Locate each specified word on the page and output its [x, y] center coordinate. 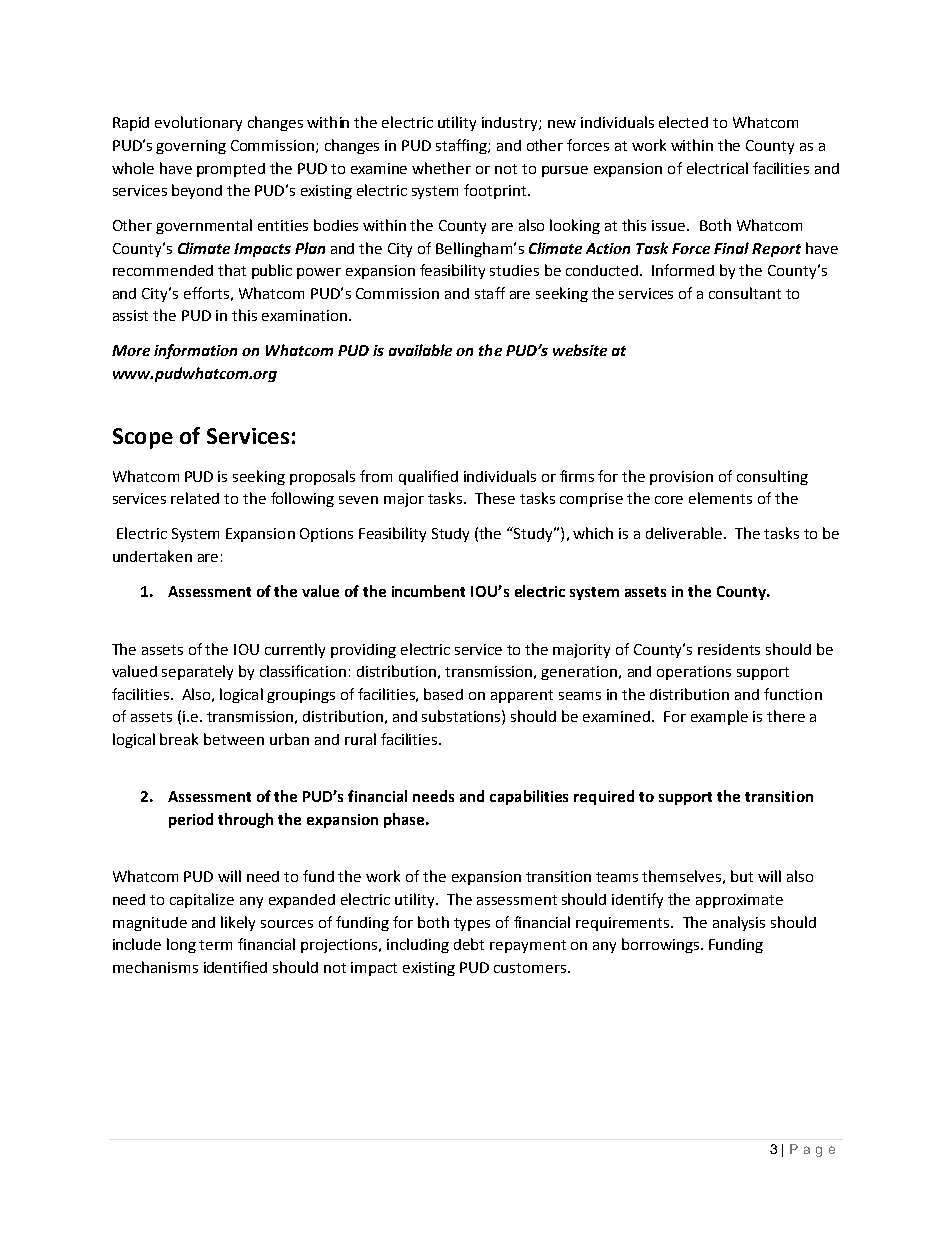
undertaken [152, 556]
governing [191, 147]
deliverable [685, 533]
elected [683, 122]
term [215, 945]
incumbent [428, 591]
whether [441, 168]
